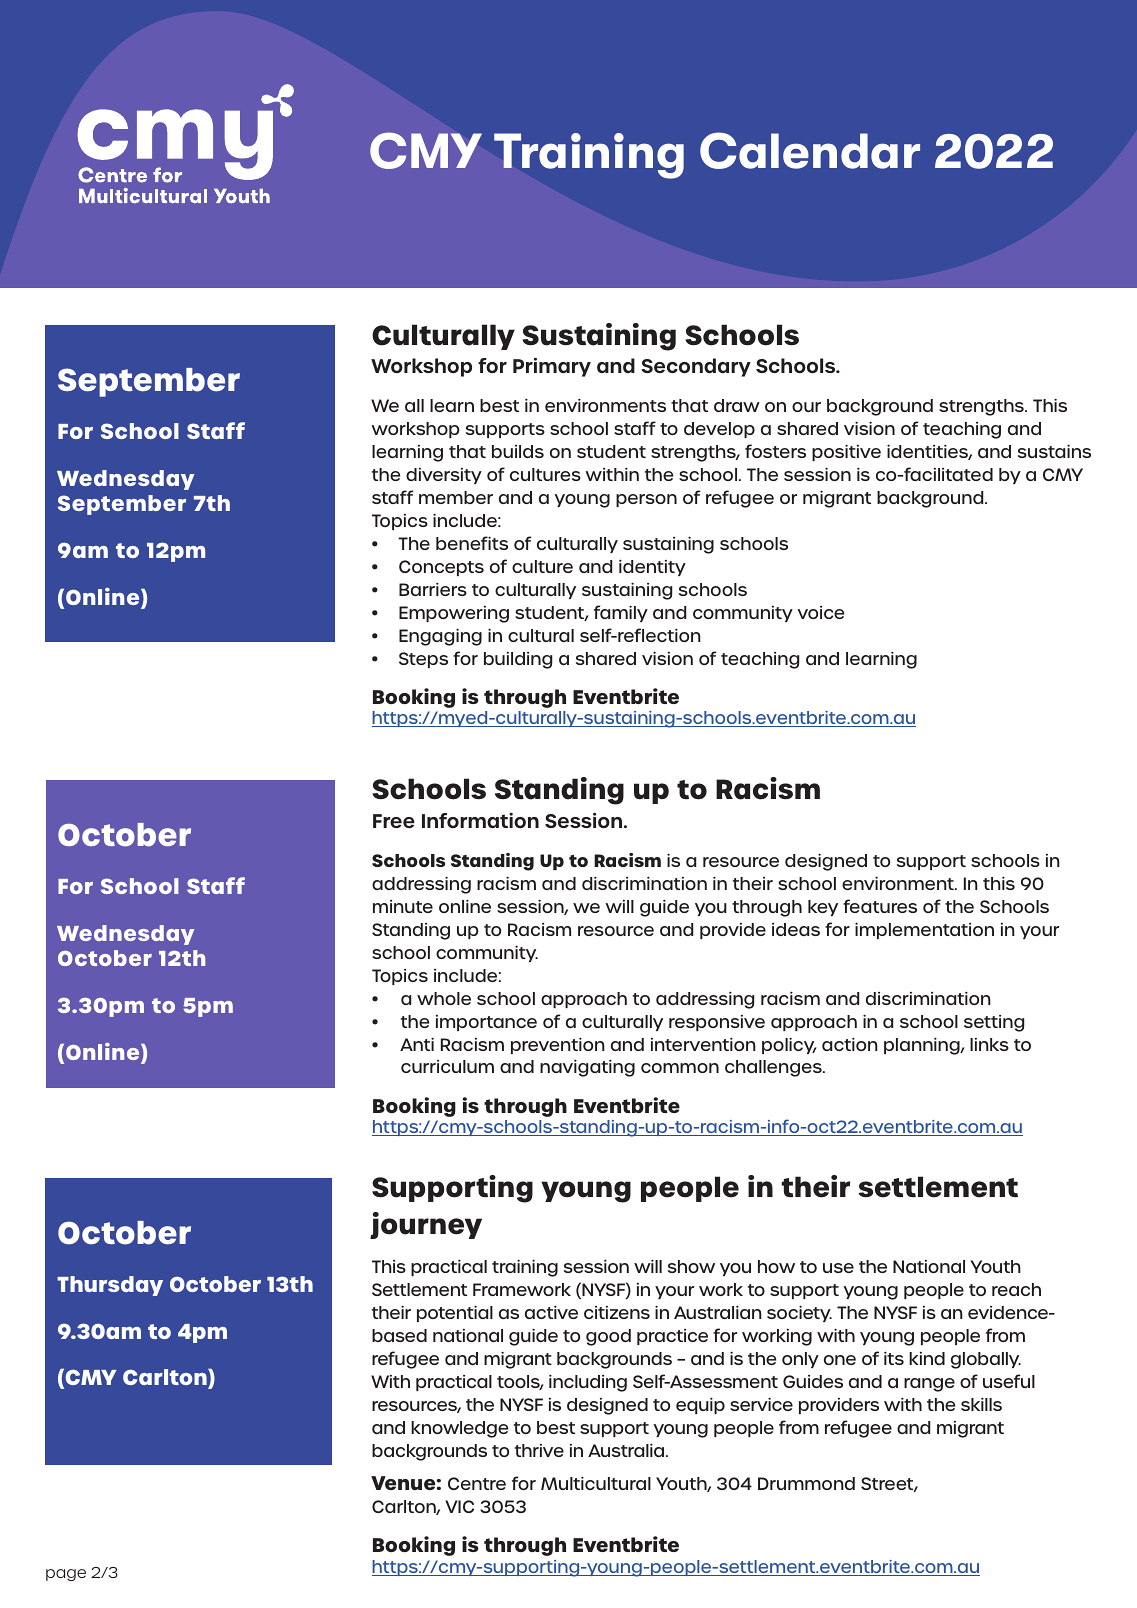 This document has height=1608, width=1137. Describe the element at coordinates (518, 660) in the document. I see `building` at that location.
